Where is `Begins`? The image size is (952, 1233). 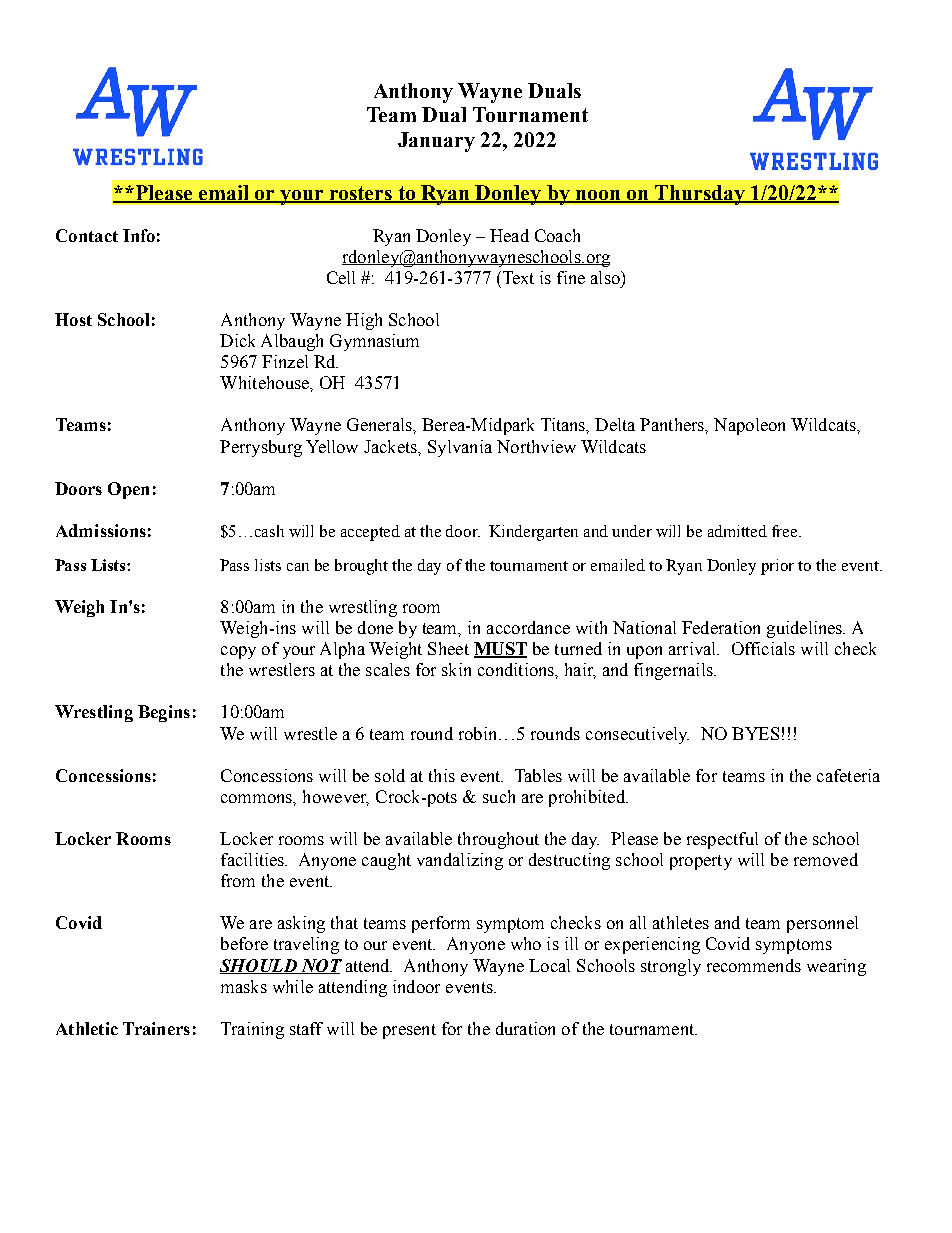
Begins is located at coordinates (164, 713).
